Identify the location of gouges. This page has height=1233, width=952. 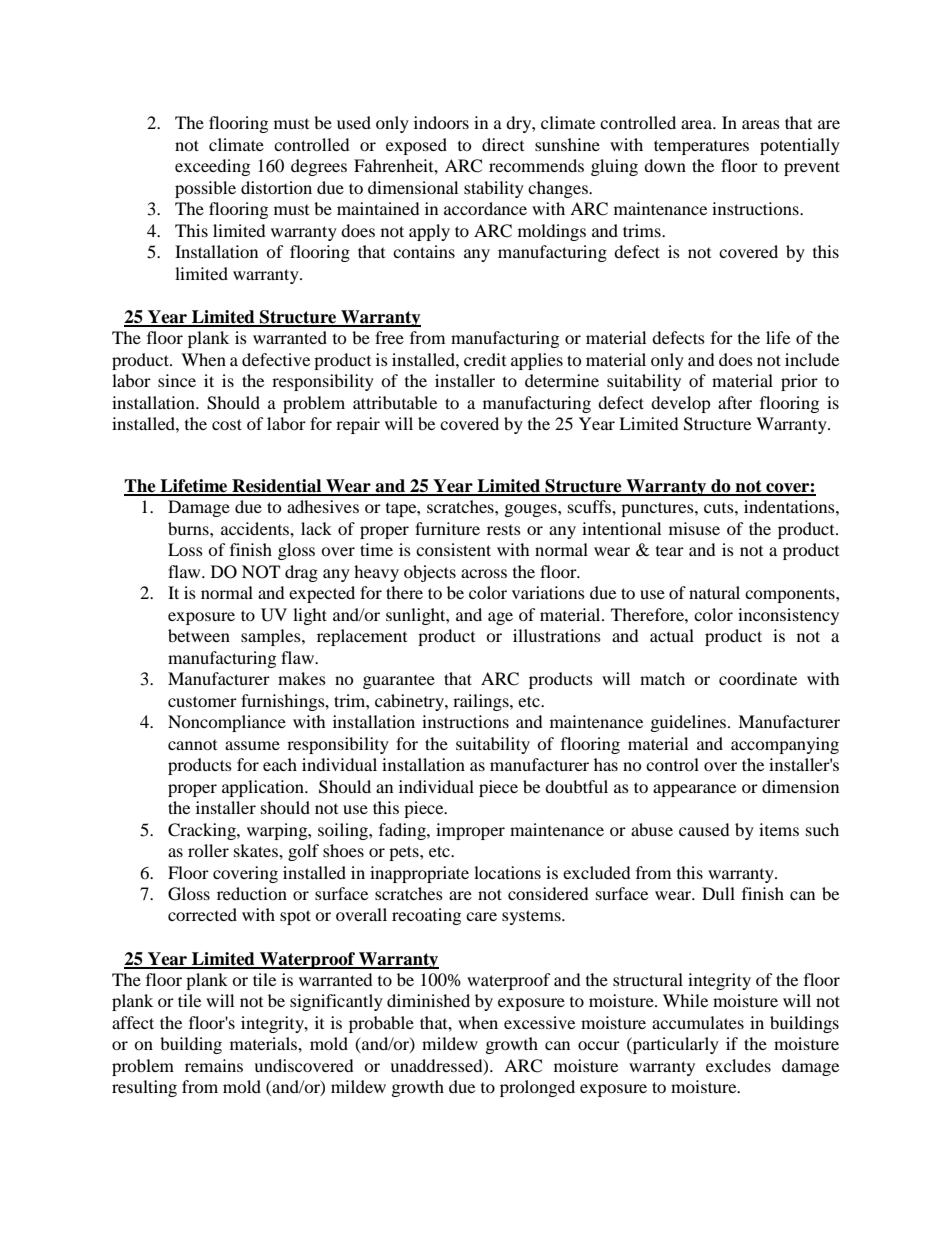
(532, 510).
